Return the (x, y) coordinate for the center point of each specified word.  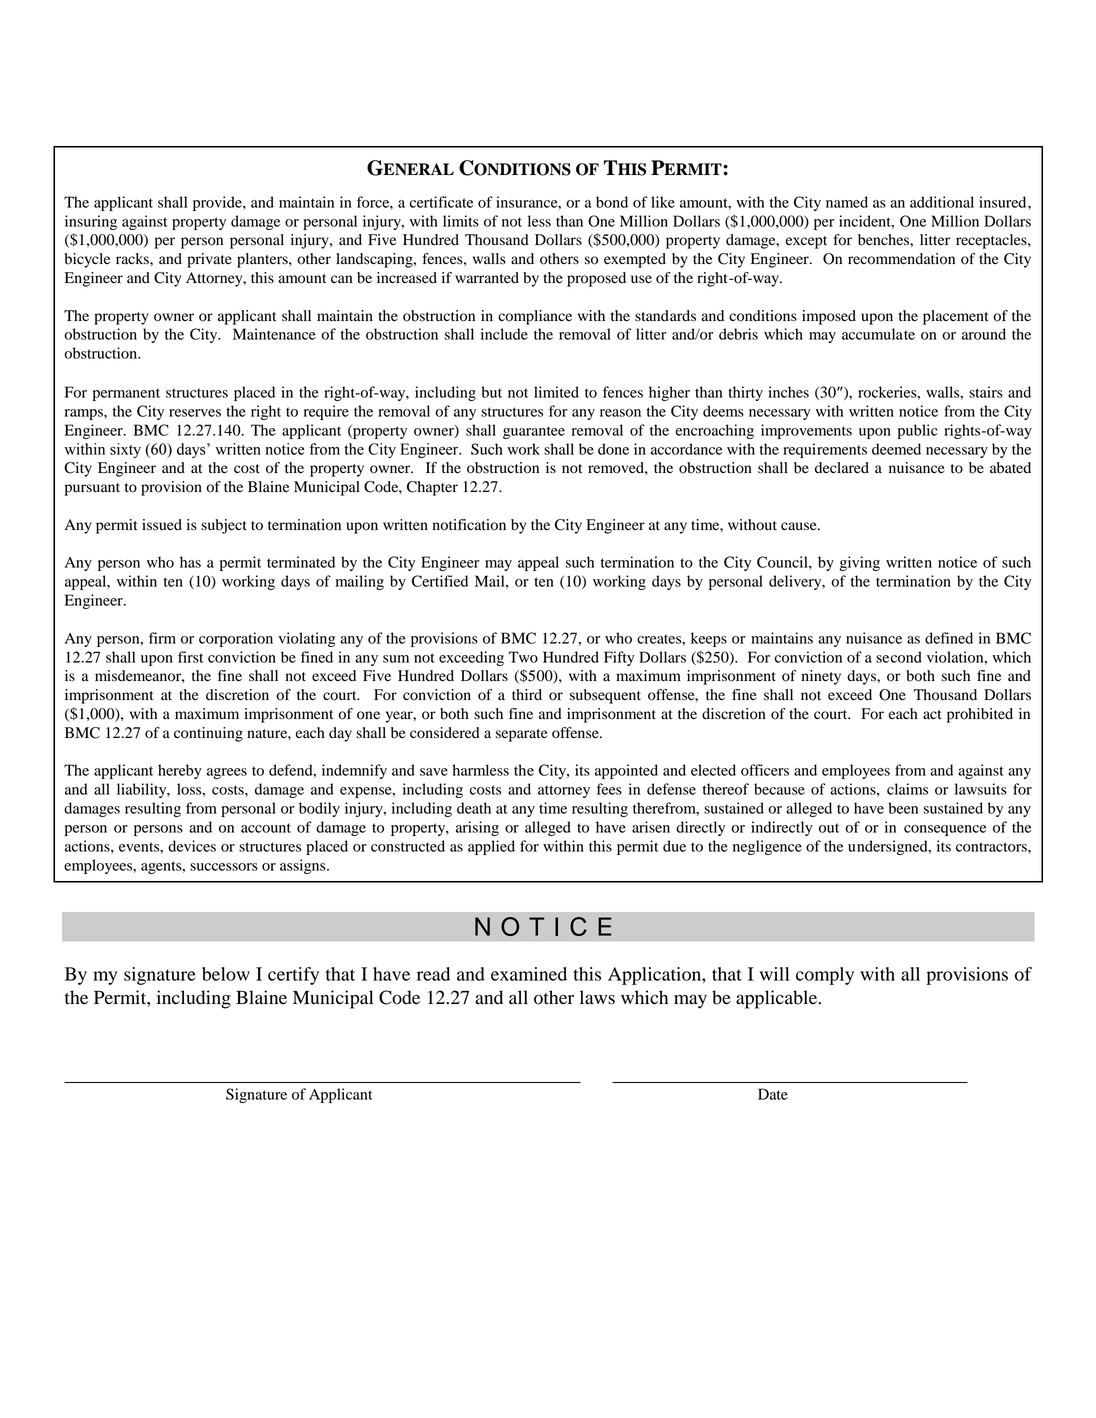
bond (612, 202)
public (918, 431)
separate (522, 735)
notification (469, 525)
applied (491, 847)
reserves (195, 413)
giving (859, 563)
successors (224, 867)
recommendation (901, 259)
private (209, 260)
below (226, 974)
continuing (208, 734)
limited (556, 392)
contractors (992, 847)
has (190, 562)
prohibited (980, 715)
